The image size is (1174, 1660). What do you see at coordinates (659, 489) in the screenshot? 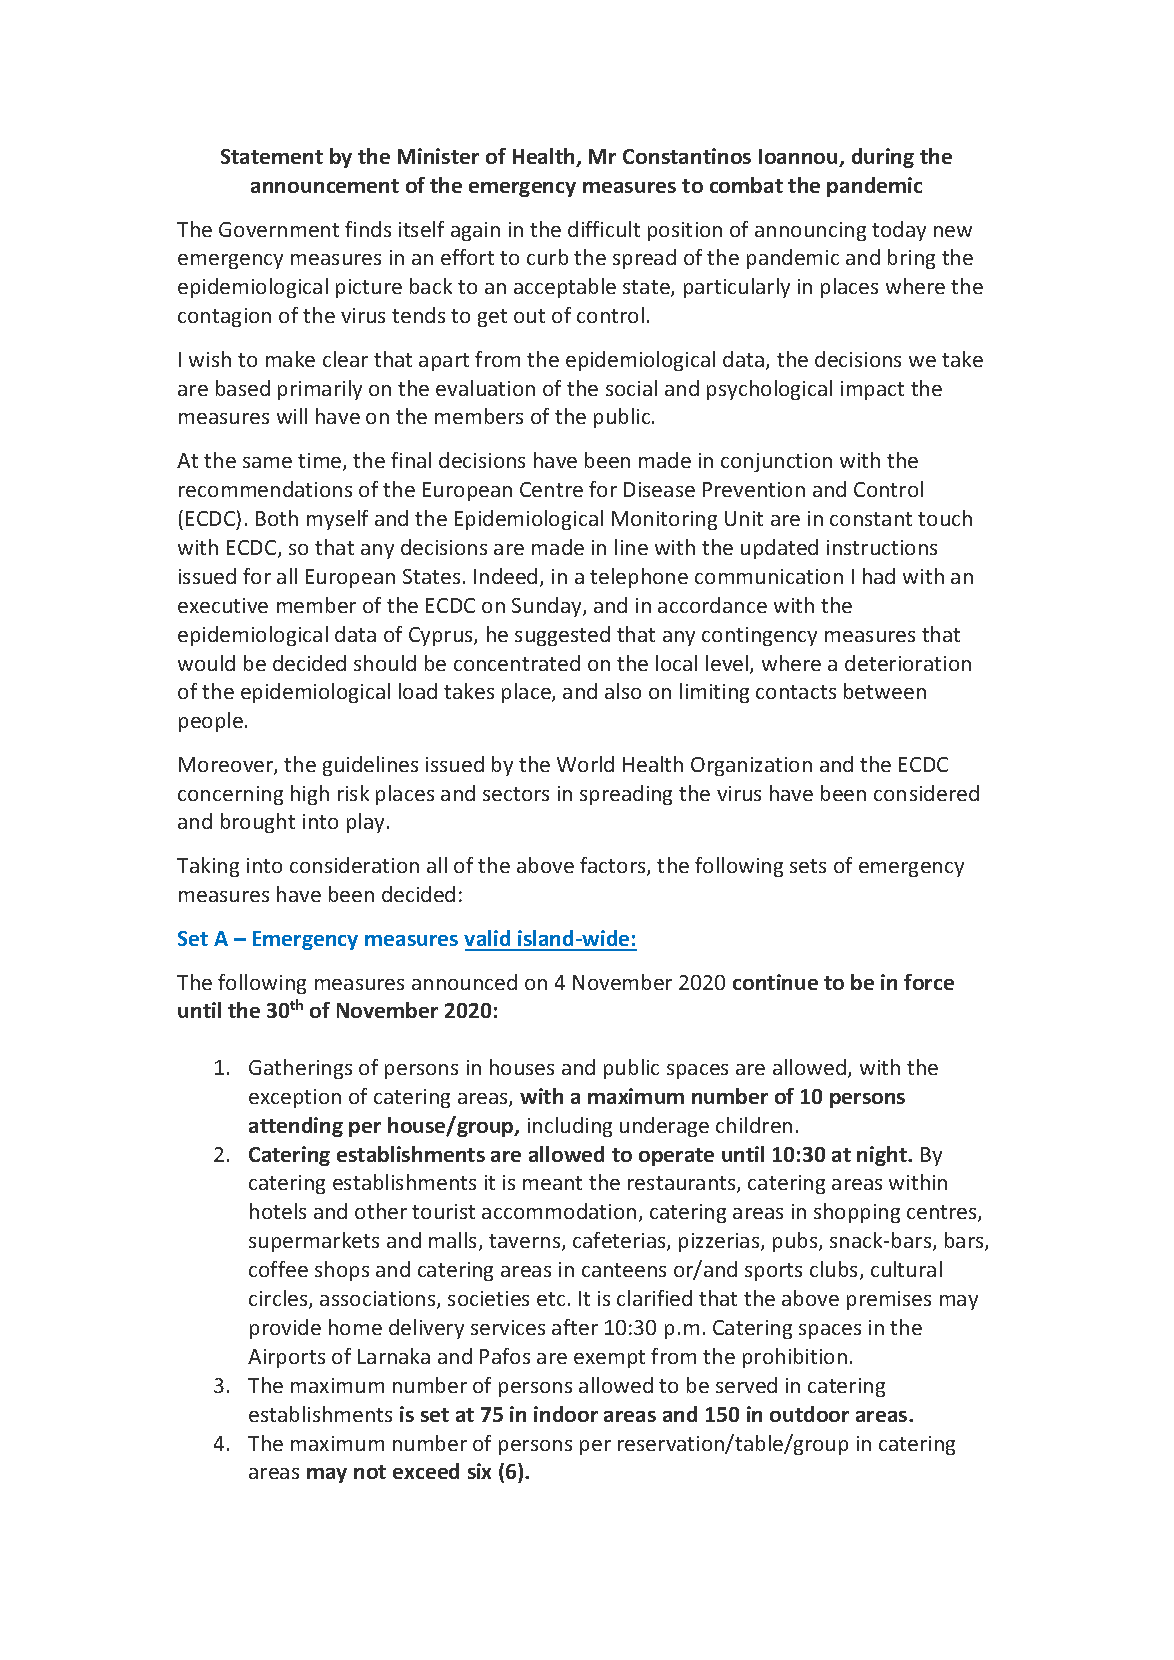
I see `Disease` at bounding box center [659, 489].
